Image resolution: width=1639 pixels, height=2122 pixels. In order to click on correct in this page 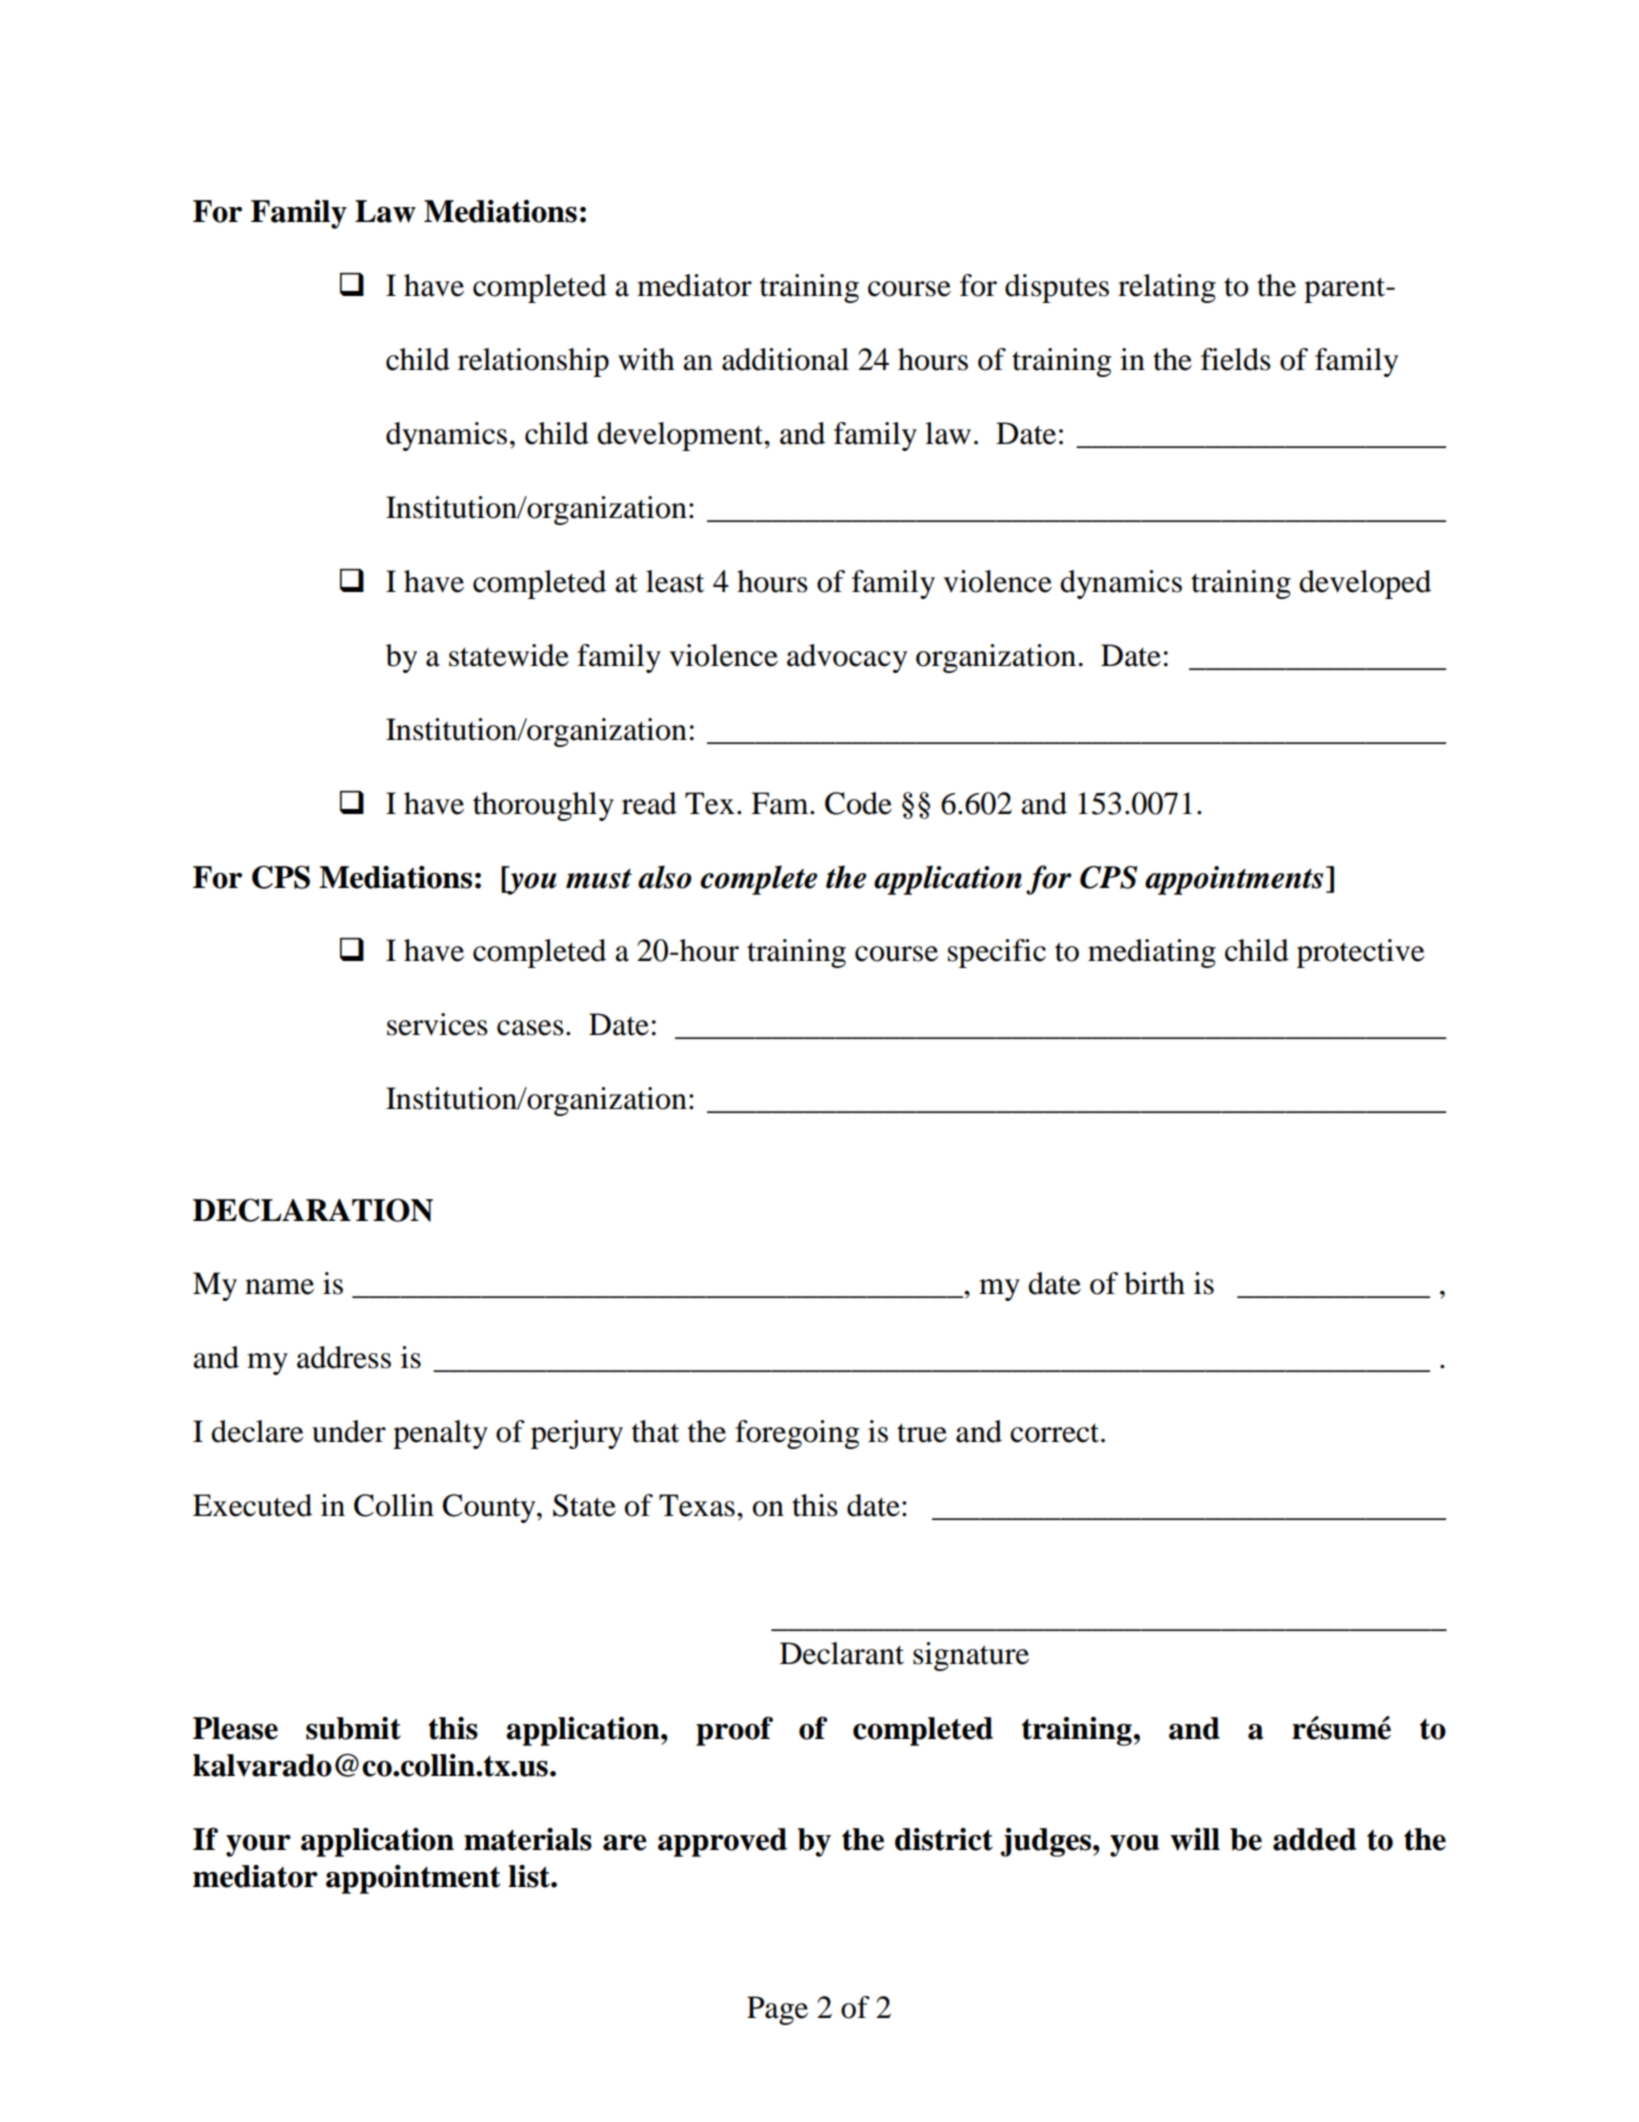, I will do `click(1056, 1433)`.
